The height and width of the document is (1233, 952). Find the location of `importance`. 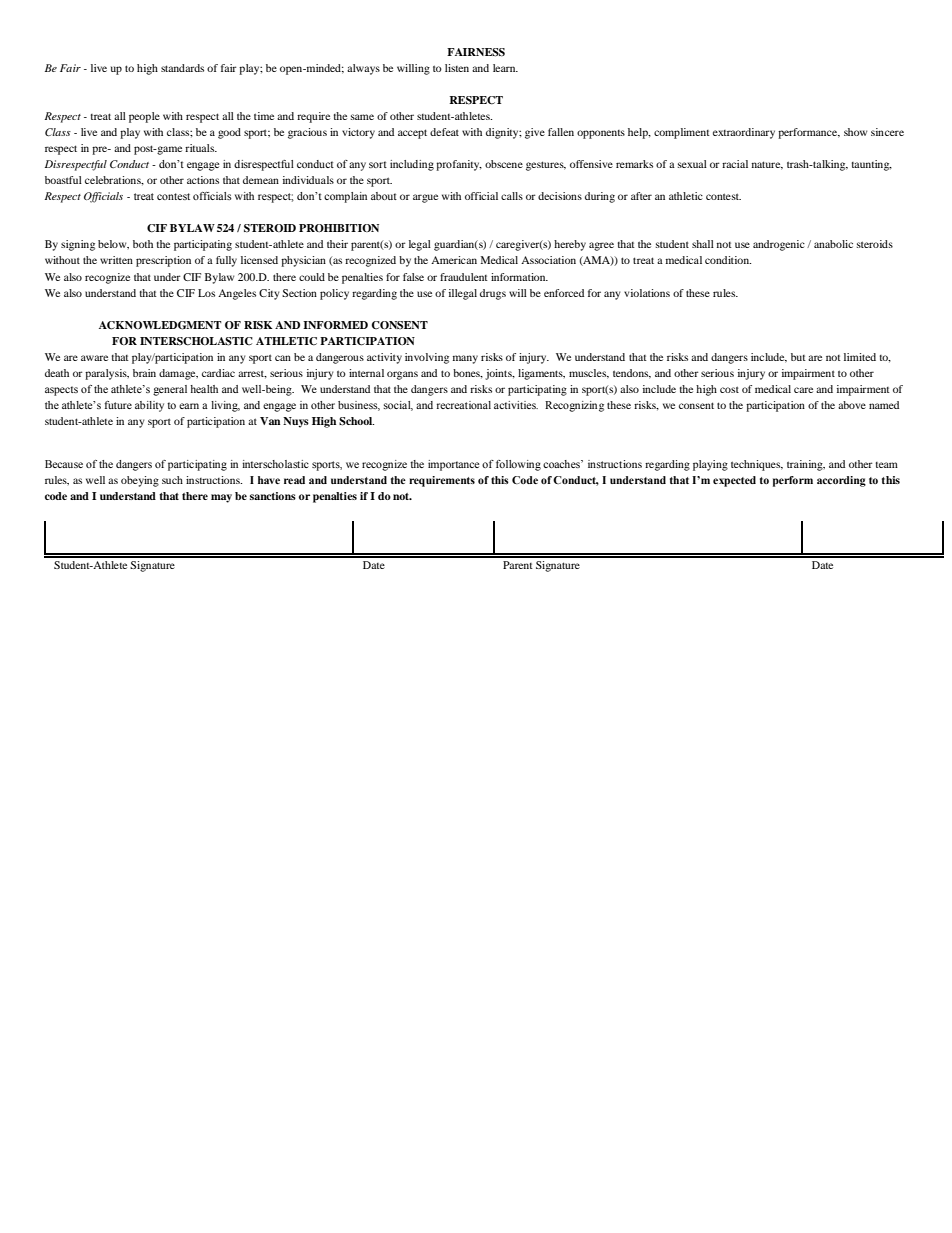

importance is located at coordinates (453, 465).
